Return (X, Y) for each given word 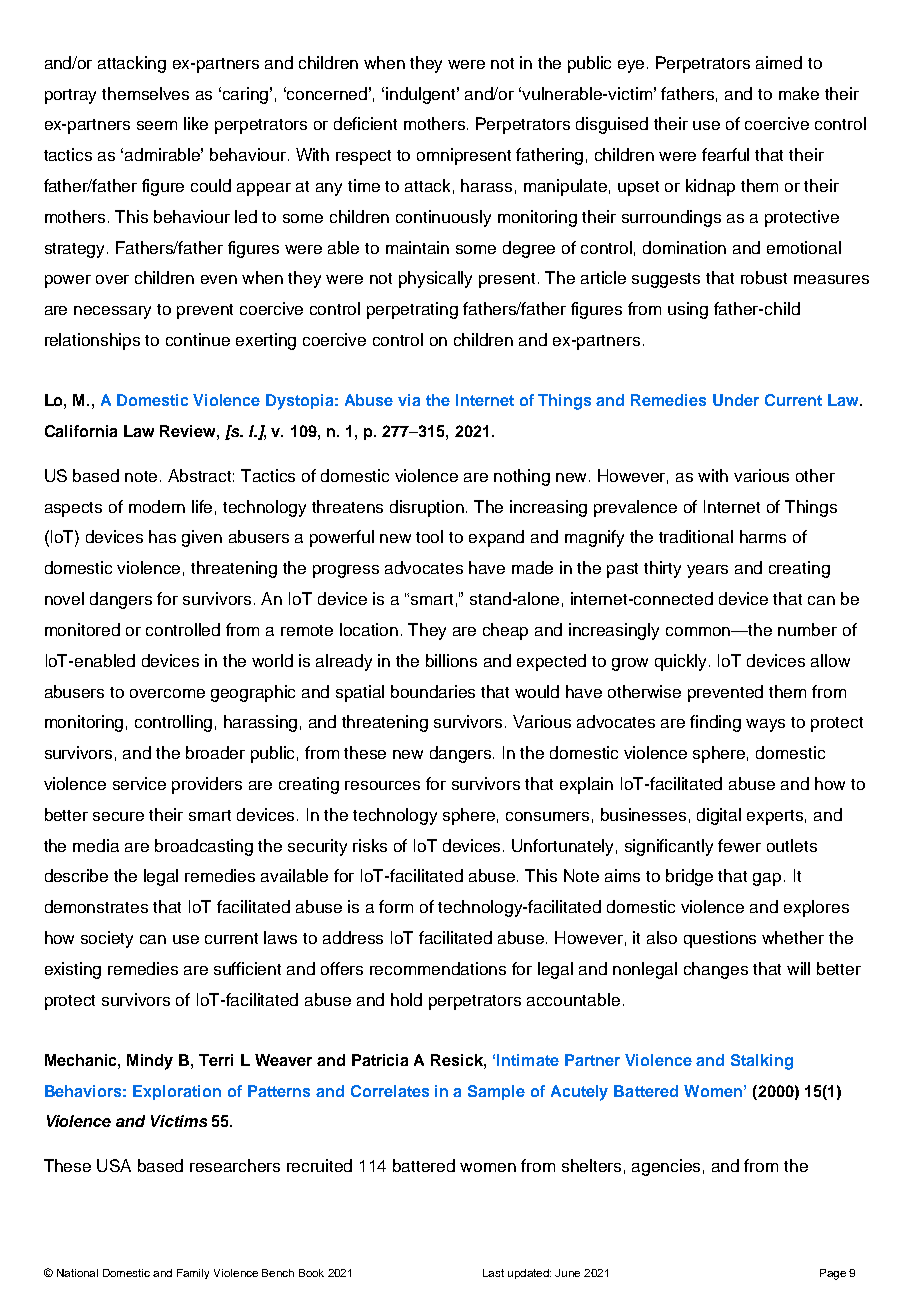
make (799, 93)
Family (193, 1274)
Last (493, 1273)
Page (833, 1274)
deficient (365, 123)
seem (157, 125)
